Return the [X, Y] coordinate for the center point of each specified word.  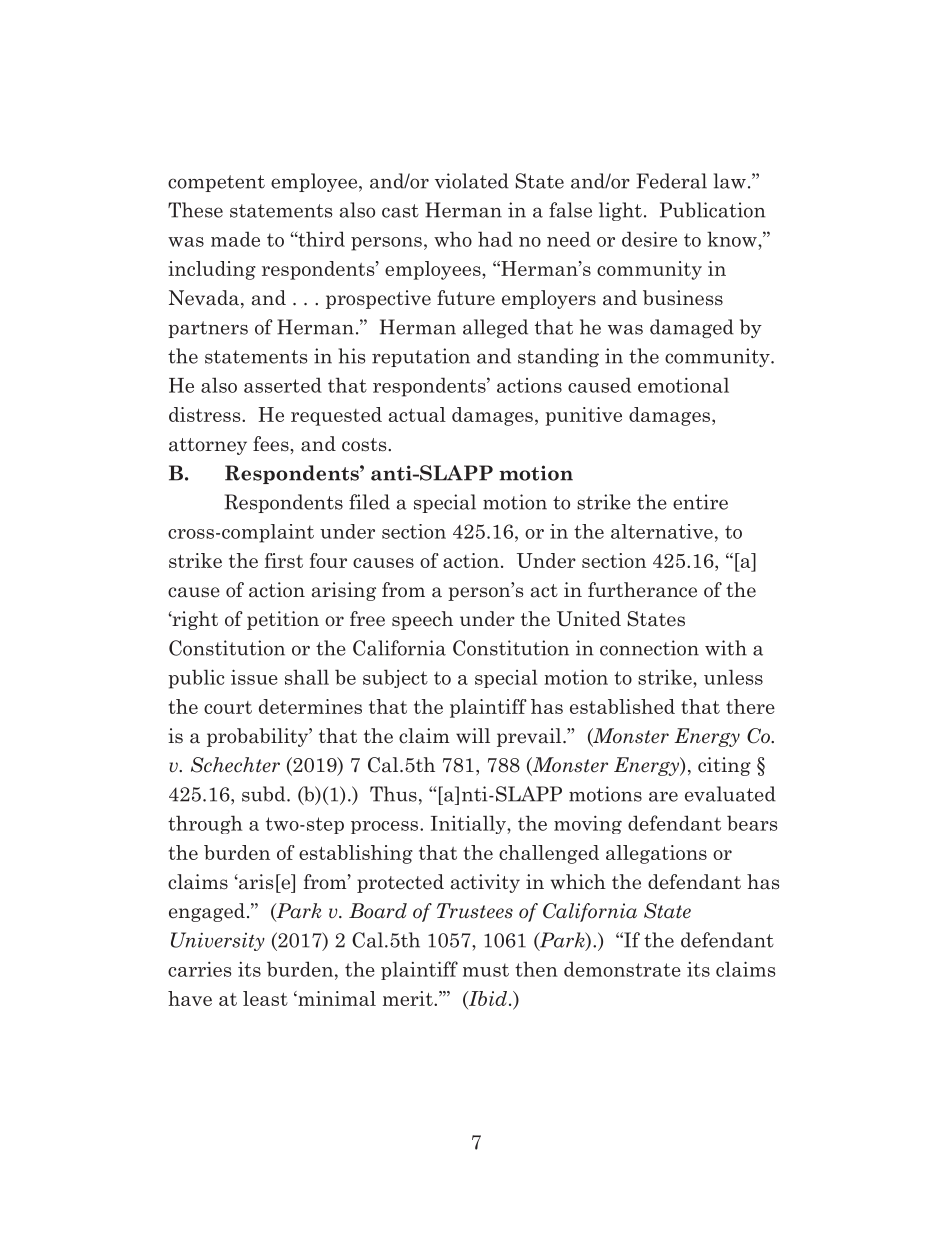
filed [369, 502]
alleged [495, 328]
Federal [671, 181]
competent [216, 183]
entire [700, 502]
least [265, 998]
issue [254, 677]
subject [395, 678]
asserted [283, 385]
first [284, 560]
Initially [469, 824]
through [205, 824]
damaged [692, 328]
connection [649, 648]
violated [472, 181]
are [663, 796]
